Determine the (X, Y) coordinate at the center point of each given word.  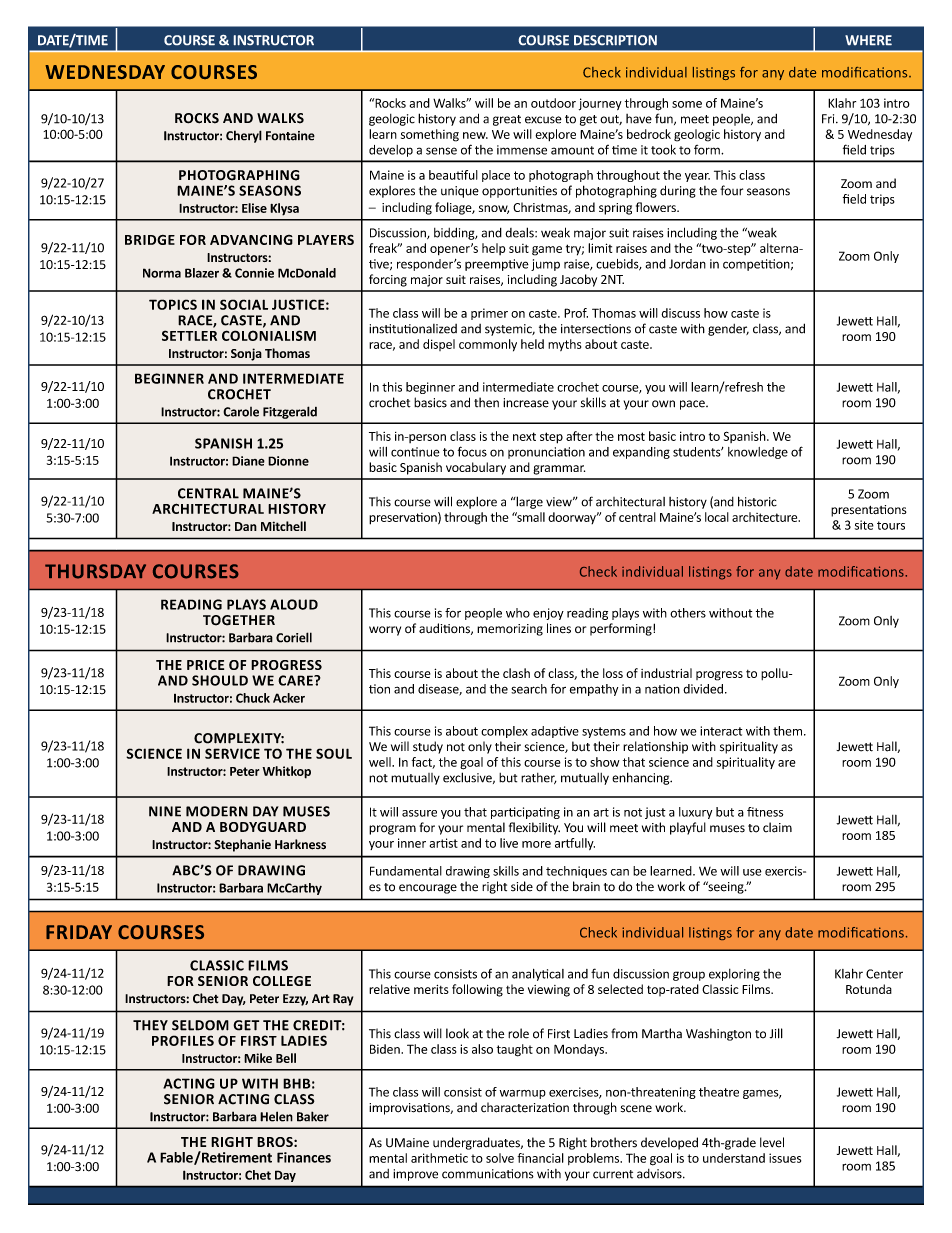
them (789, 731)
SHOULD (220, 680)
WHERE (868, 40)
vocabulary (476, 468)
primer (489, 314)
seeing (726, 887)
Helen (276, 1116)
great (507, 120)
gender (728, 330)
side (522, 886)
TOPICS (173, 304)
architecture (766, 517)
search (529, 689)
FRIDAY (79, 932)
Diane (248, 461)
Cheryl (244, 136)
